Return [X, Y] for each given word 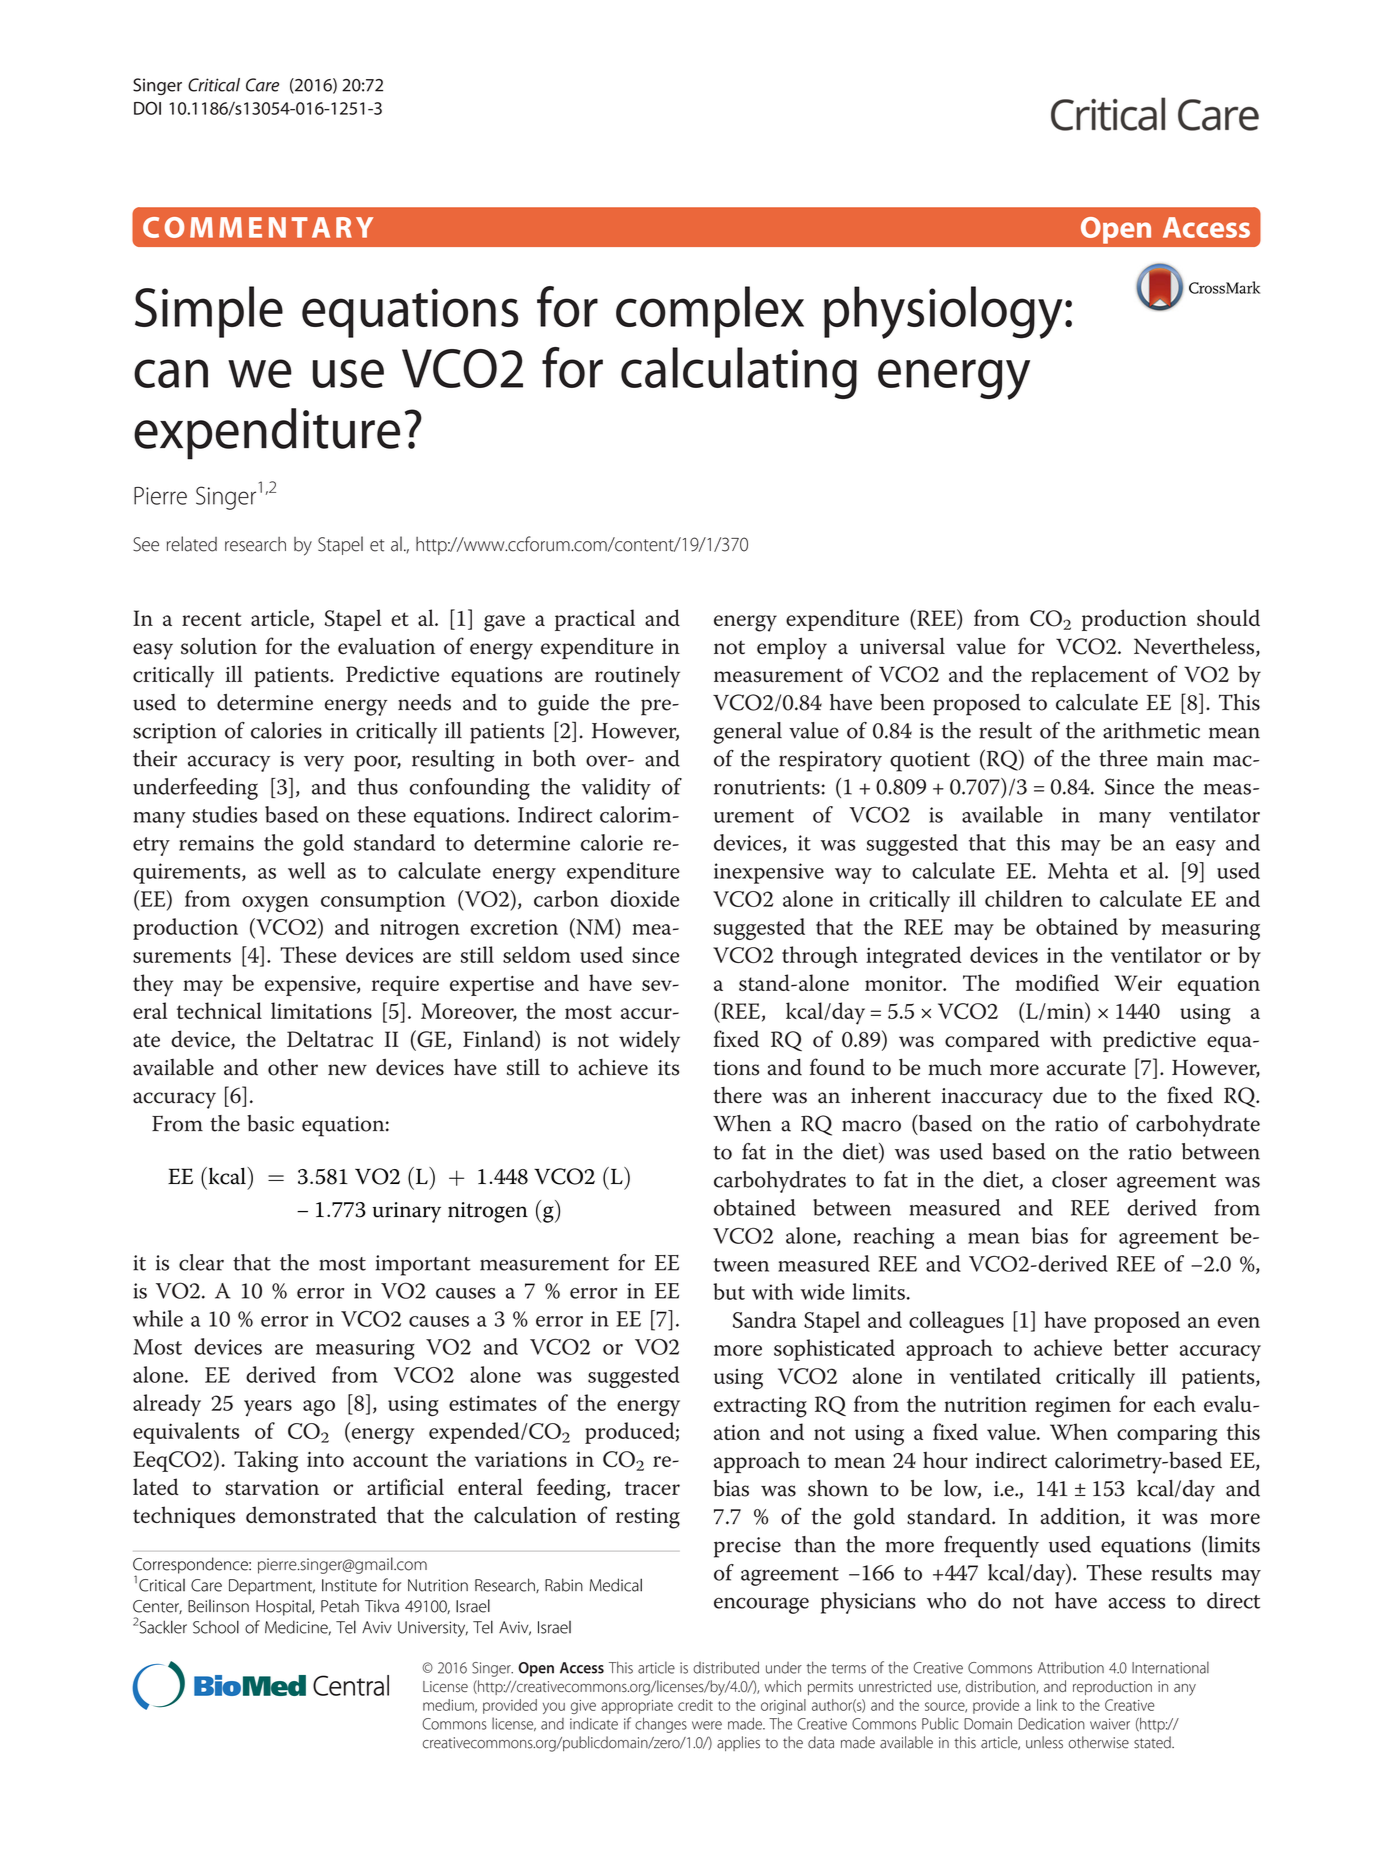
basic [270, 1123]
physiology [943, 312]
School [216, 1627]
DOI [147, 108]
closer [1079, 1179]
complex [710, 312]
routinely [637, 676]
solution [219, 646]
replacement [1089, 676]
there [737, 1095]
